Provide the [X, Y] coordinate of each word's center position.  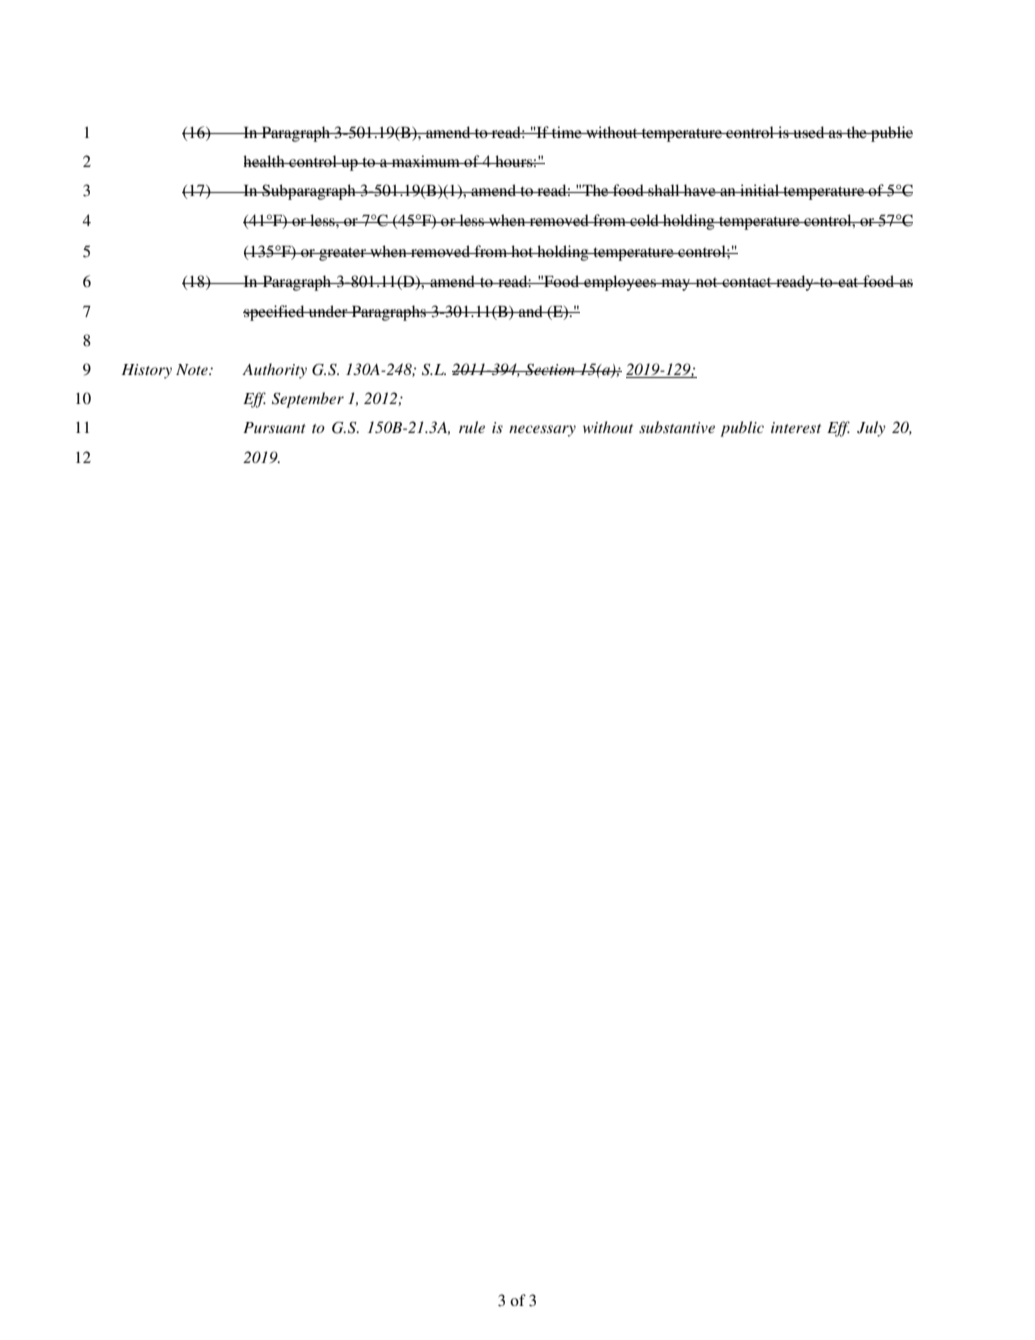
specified [275, 313]
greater [343, 254]
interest [796, 427]
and [531, 311]
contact [747, 282]
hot [522, 251]
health [265, 161]
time [567, 132]
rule [472, 427]
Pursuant [274, 427]
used [809, 132]
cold [644, 220]
